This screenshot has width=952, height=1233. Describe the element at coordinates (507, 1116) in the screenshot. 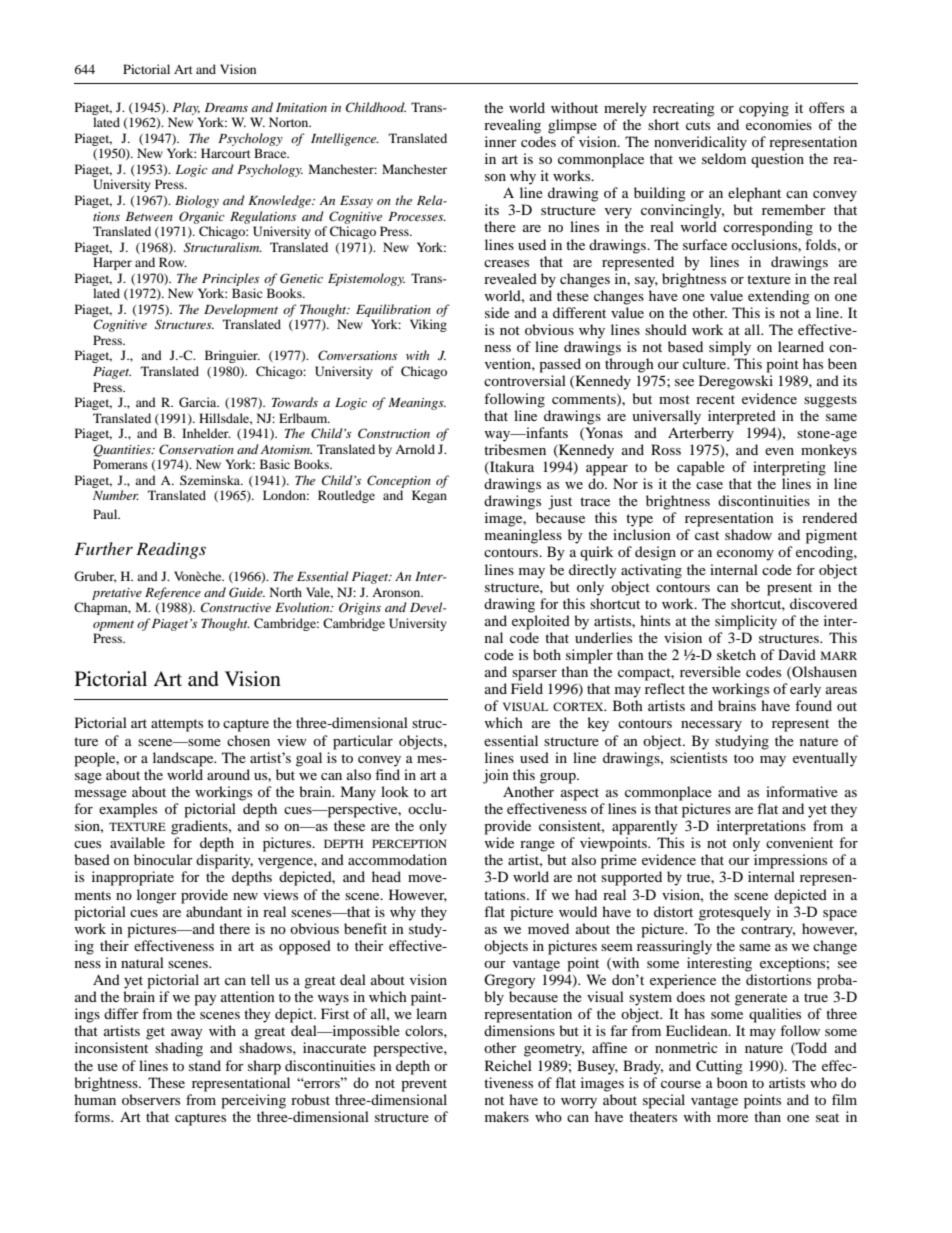

I see `makers` at that location.
